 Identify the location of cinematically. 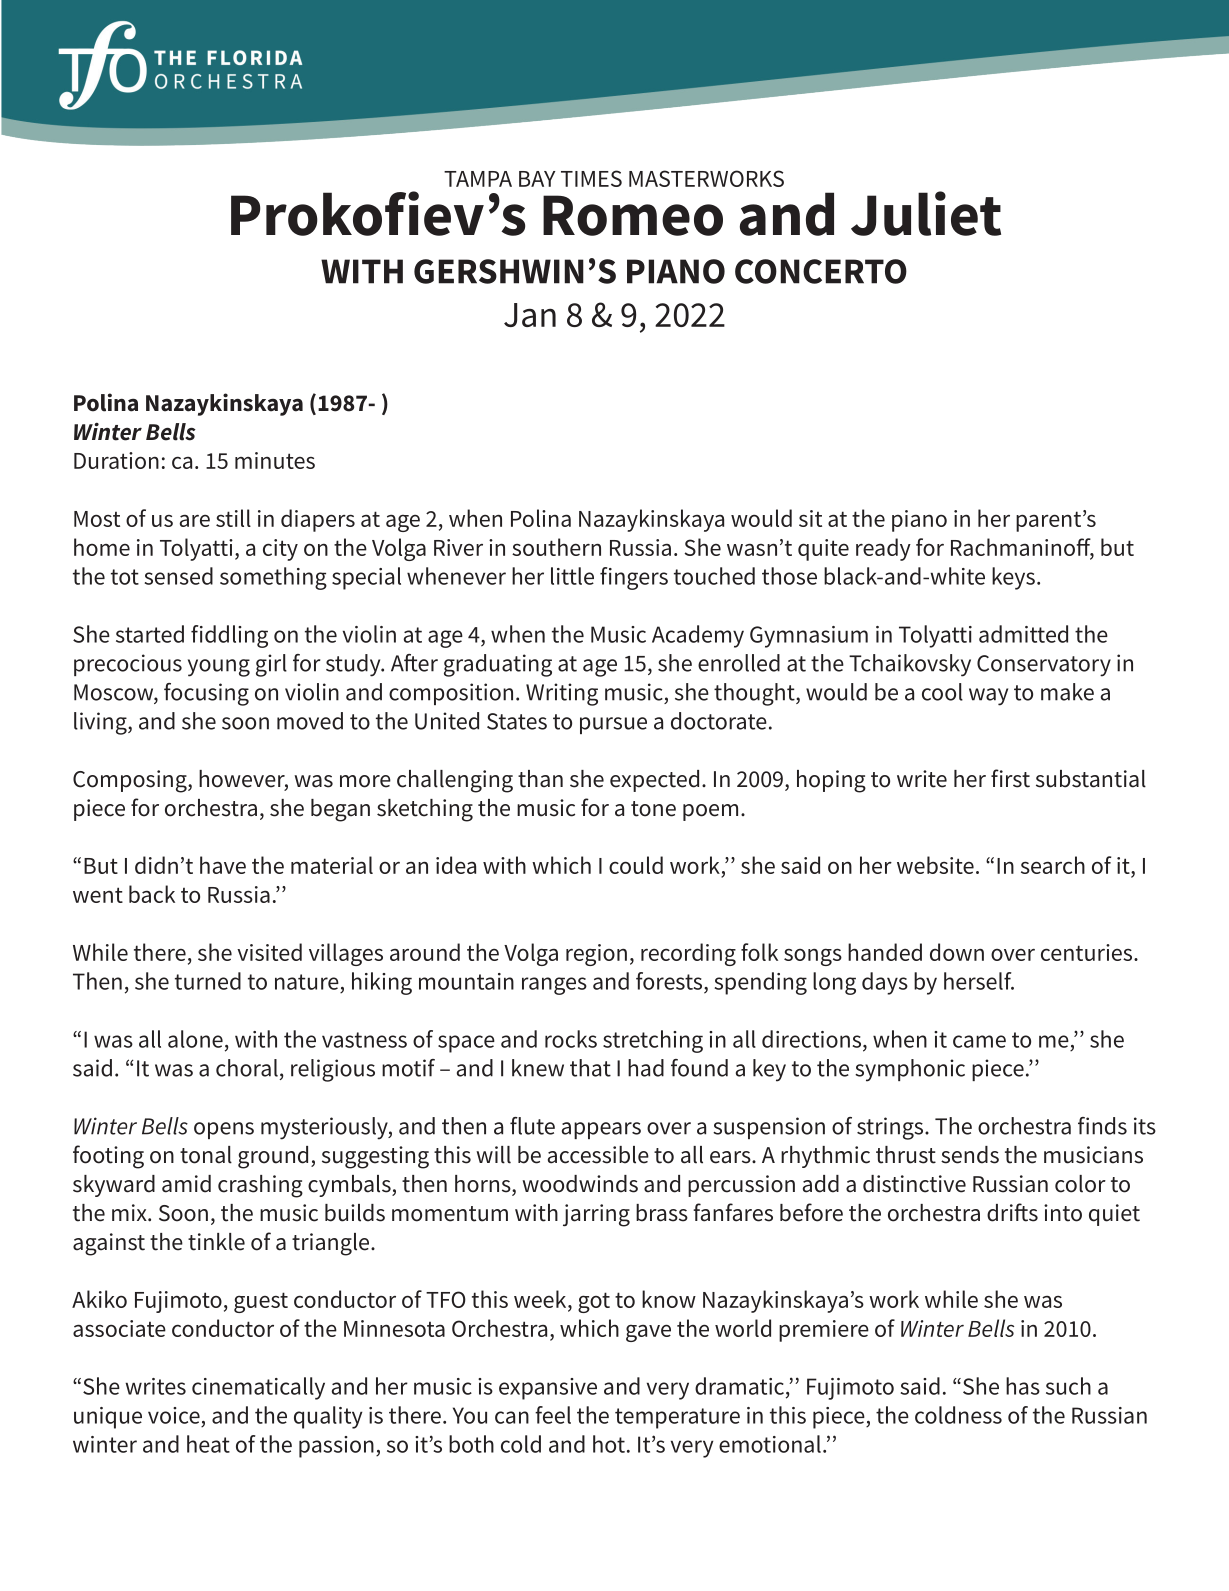
(258, 1388).
